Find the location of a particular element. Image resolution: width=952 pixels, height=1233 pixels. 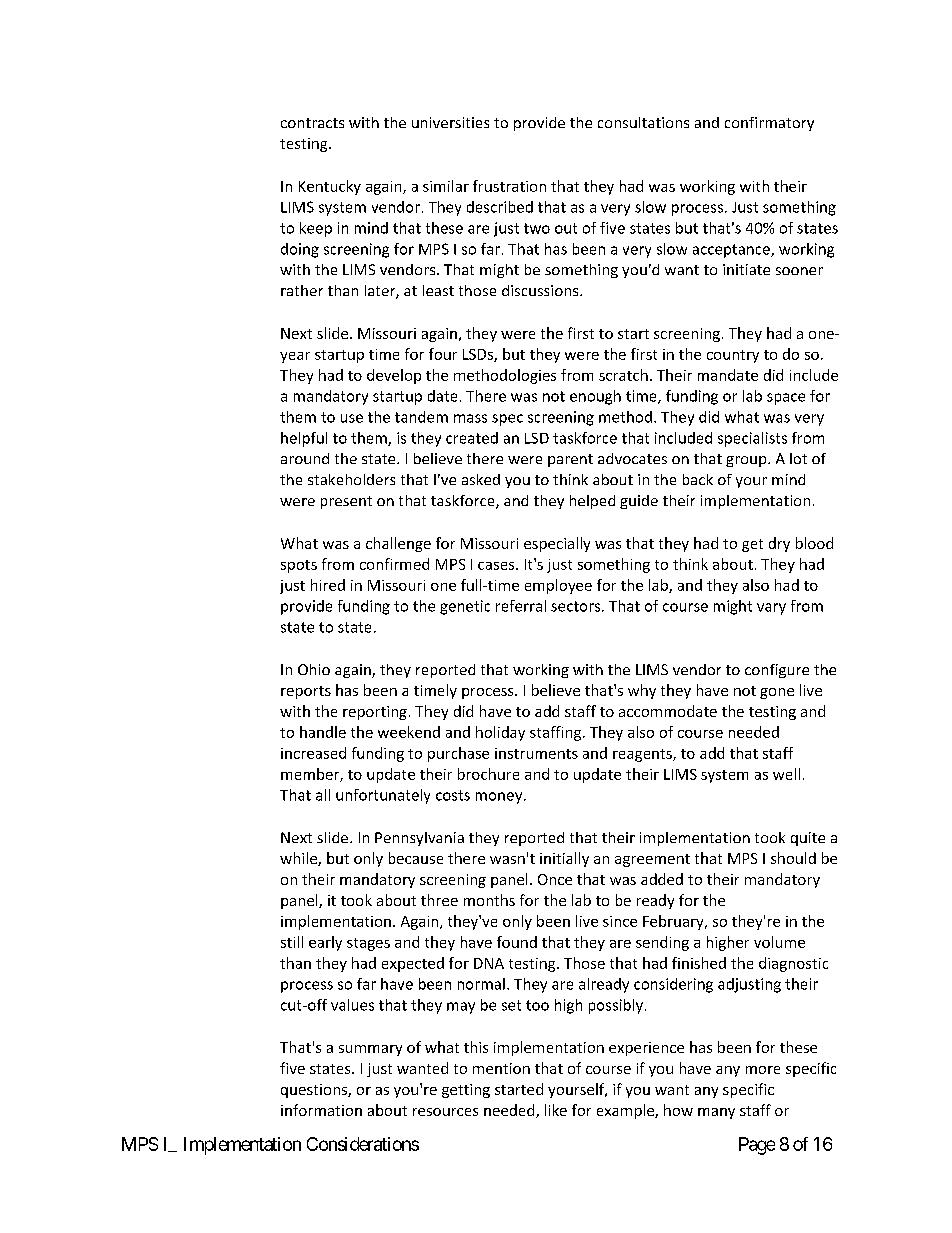

vary is located at coordinates (771, 609).
